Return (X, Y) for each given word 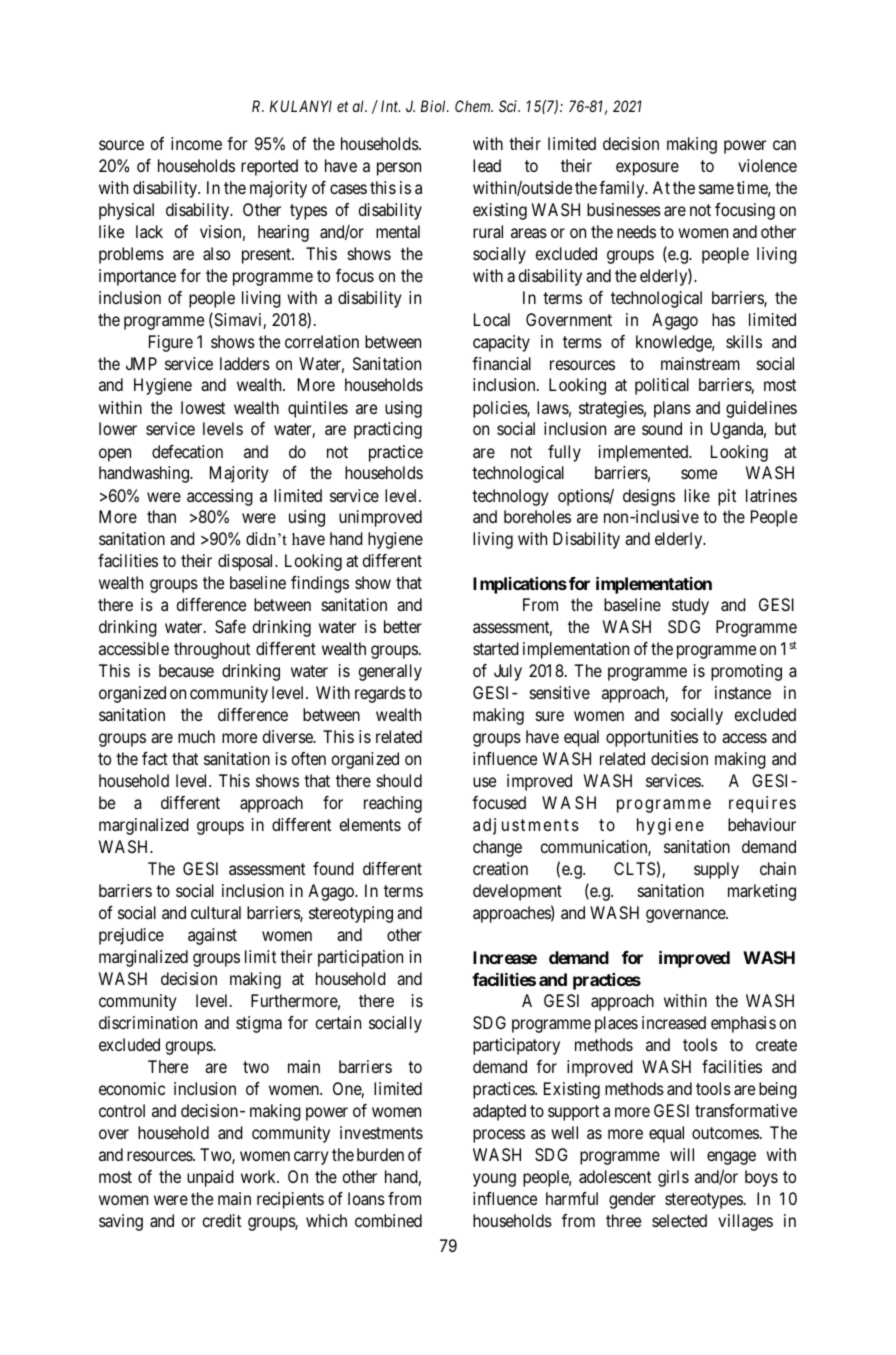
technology (510, 497)
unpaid (210, 1178)
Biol (435, 106)
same (716, 189)
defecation (187, 451)
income (196, 143)
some (699, 474)
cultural (216, 912)
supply (716, 870)
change (497, 848)
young (494, 1180)
